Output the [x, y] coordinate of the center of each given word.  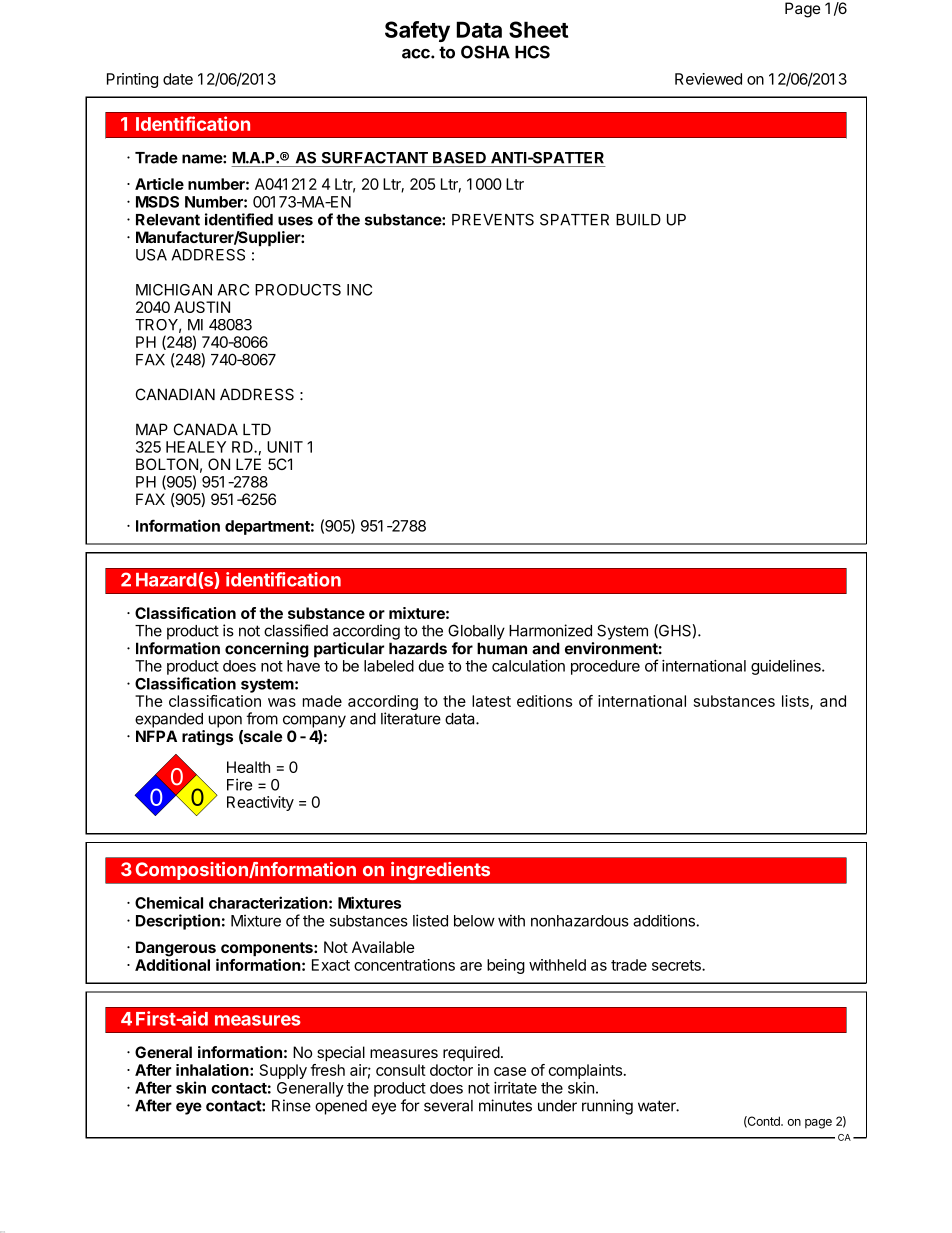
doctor [451, 1070]
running [607, 1107]
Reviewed [708, 79]
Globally [476, 632]
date [178, 79]
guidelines [787, 667]
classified [296, 630]
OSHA [485, 52]
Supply [283, 1071]
